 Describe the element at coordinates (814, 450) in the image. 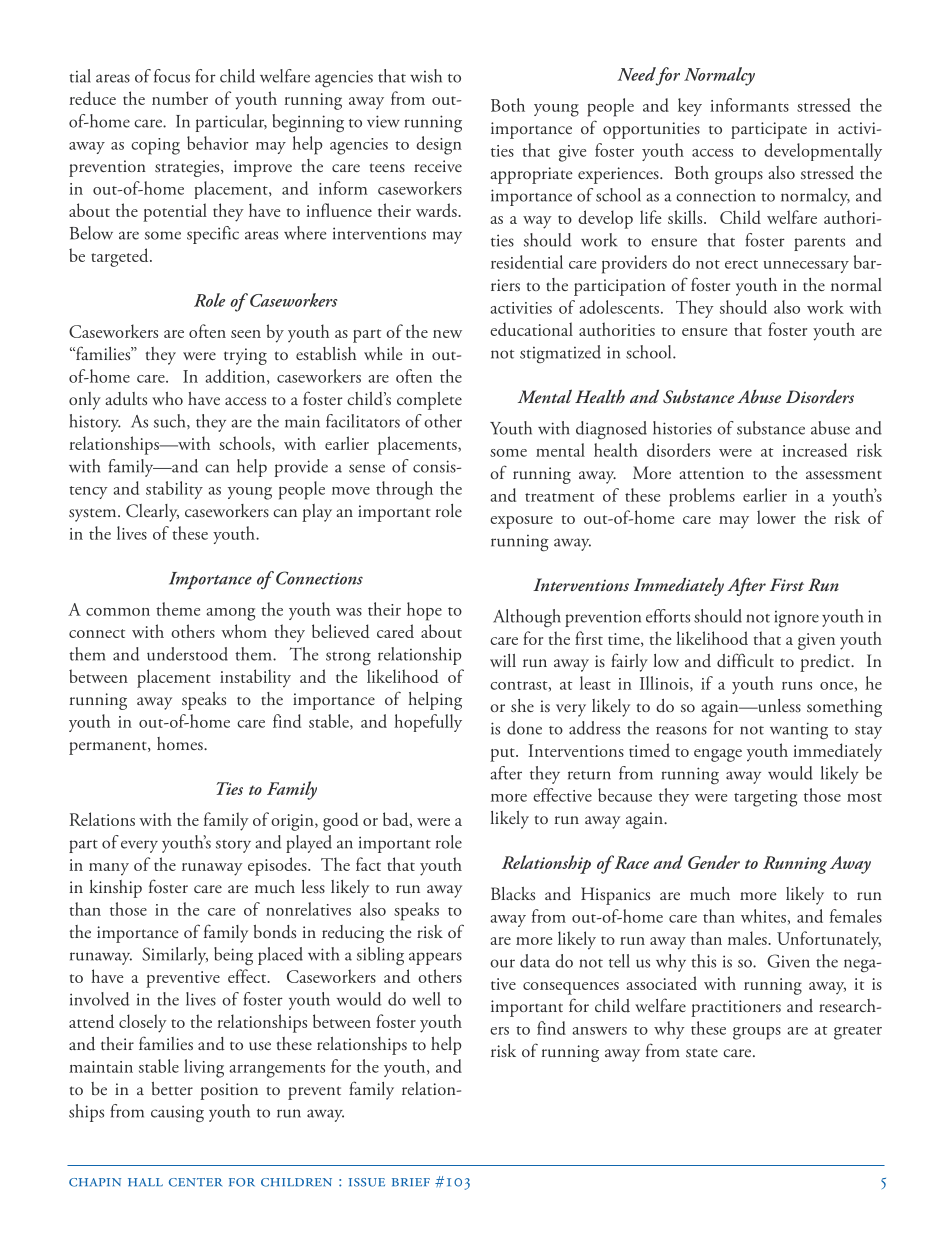

I see `increased` at that location.
